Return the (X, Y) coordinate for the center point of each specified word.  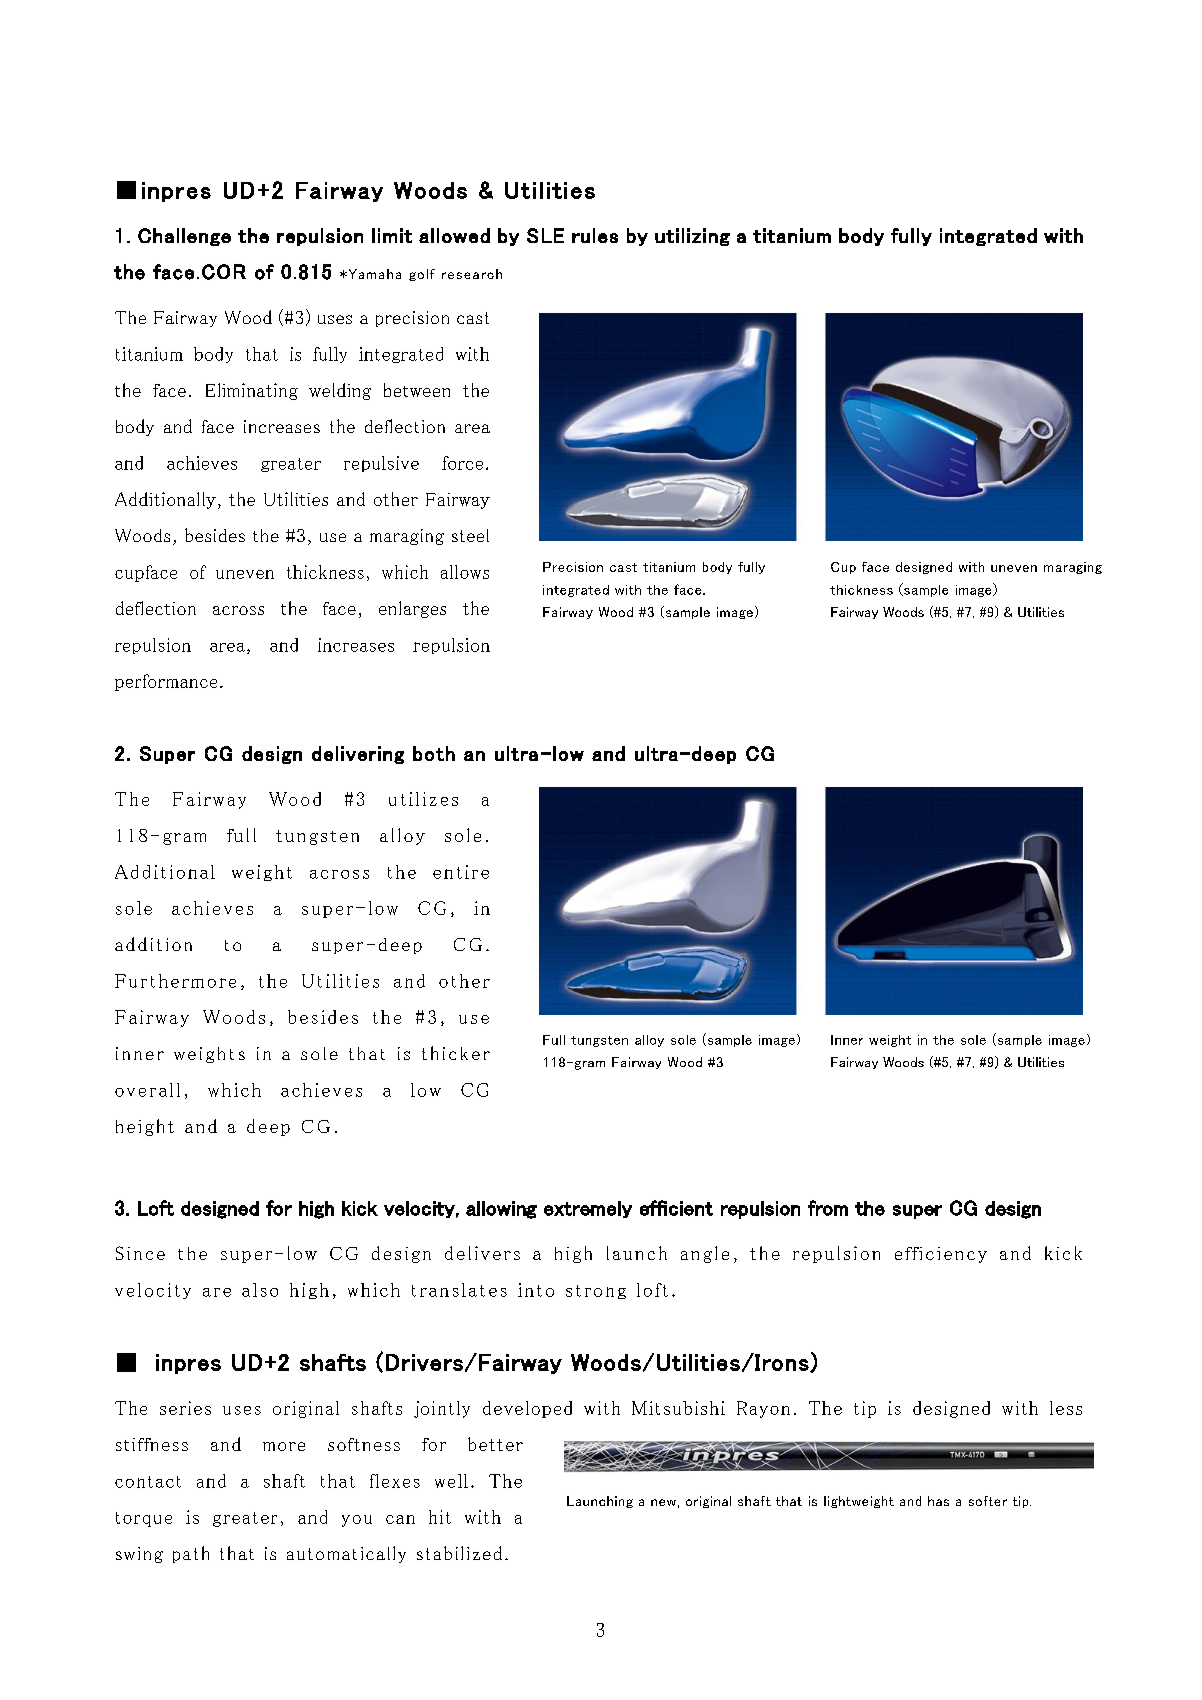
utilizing (692, 237)
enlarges (412, 609)
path (191, 1554)
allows (465, 572)
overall (147, 1090)
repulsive (381, 464)
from (828, 1208)
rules (595, 235)
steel (470, 535)
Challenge (184, 237)
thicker (456, 1053)
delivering (358, 755)
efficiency (941, 1255)
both (434, 753)
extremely (588, 1209)
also (260, 1290)
